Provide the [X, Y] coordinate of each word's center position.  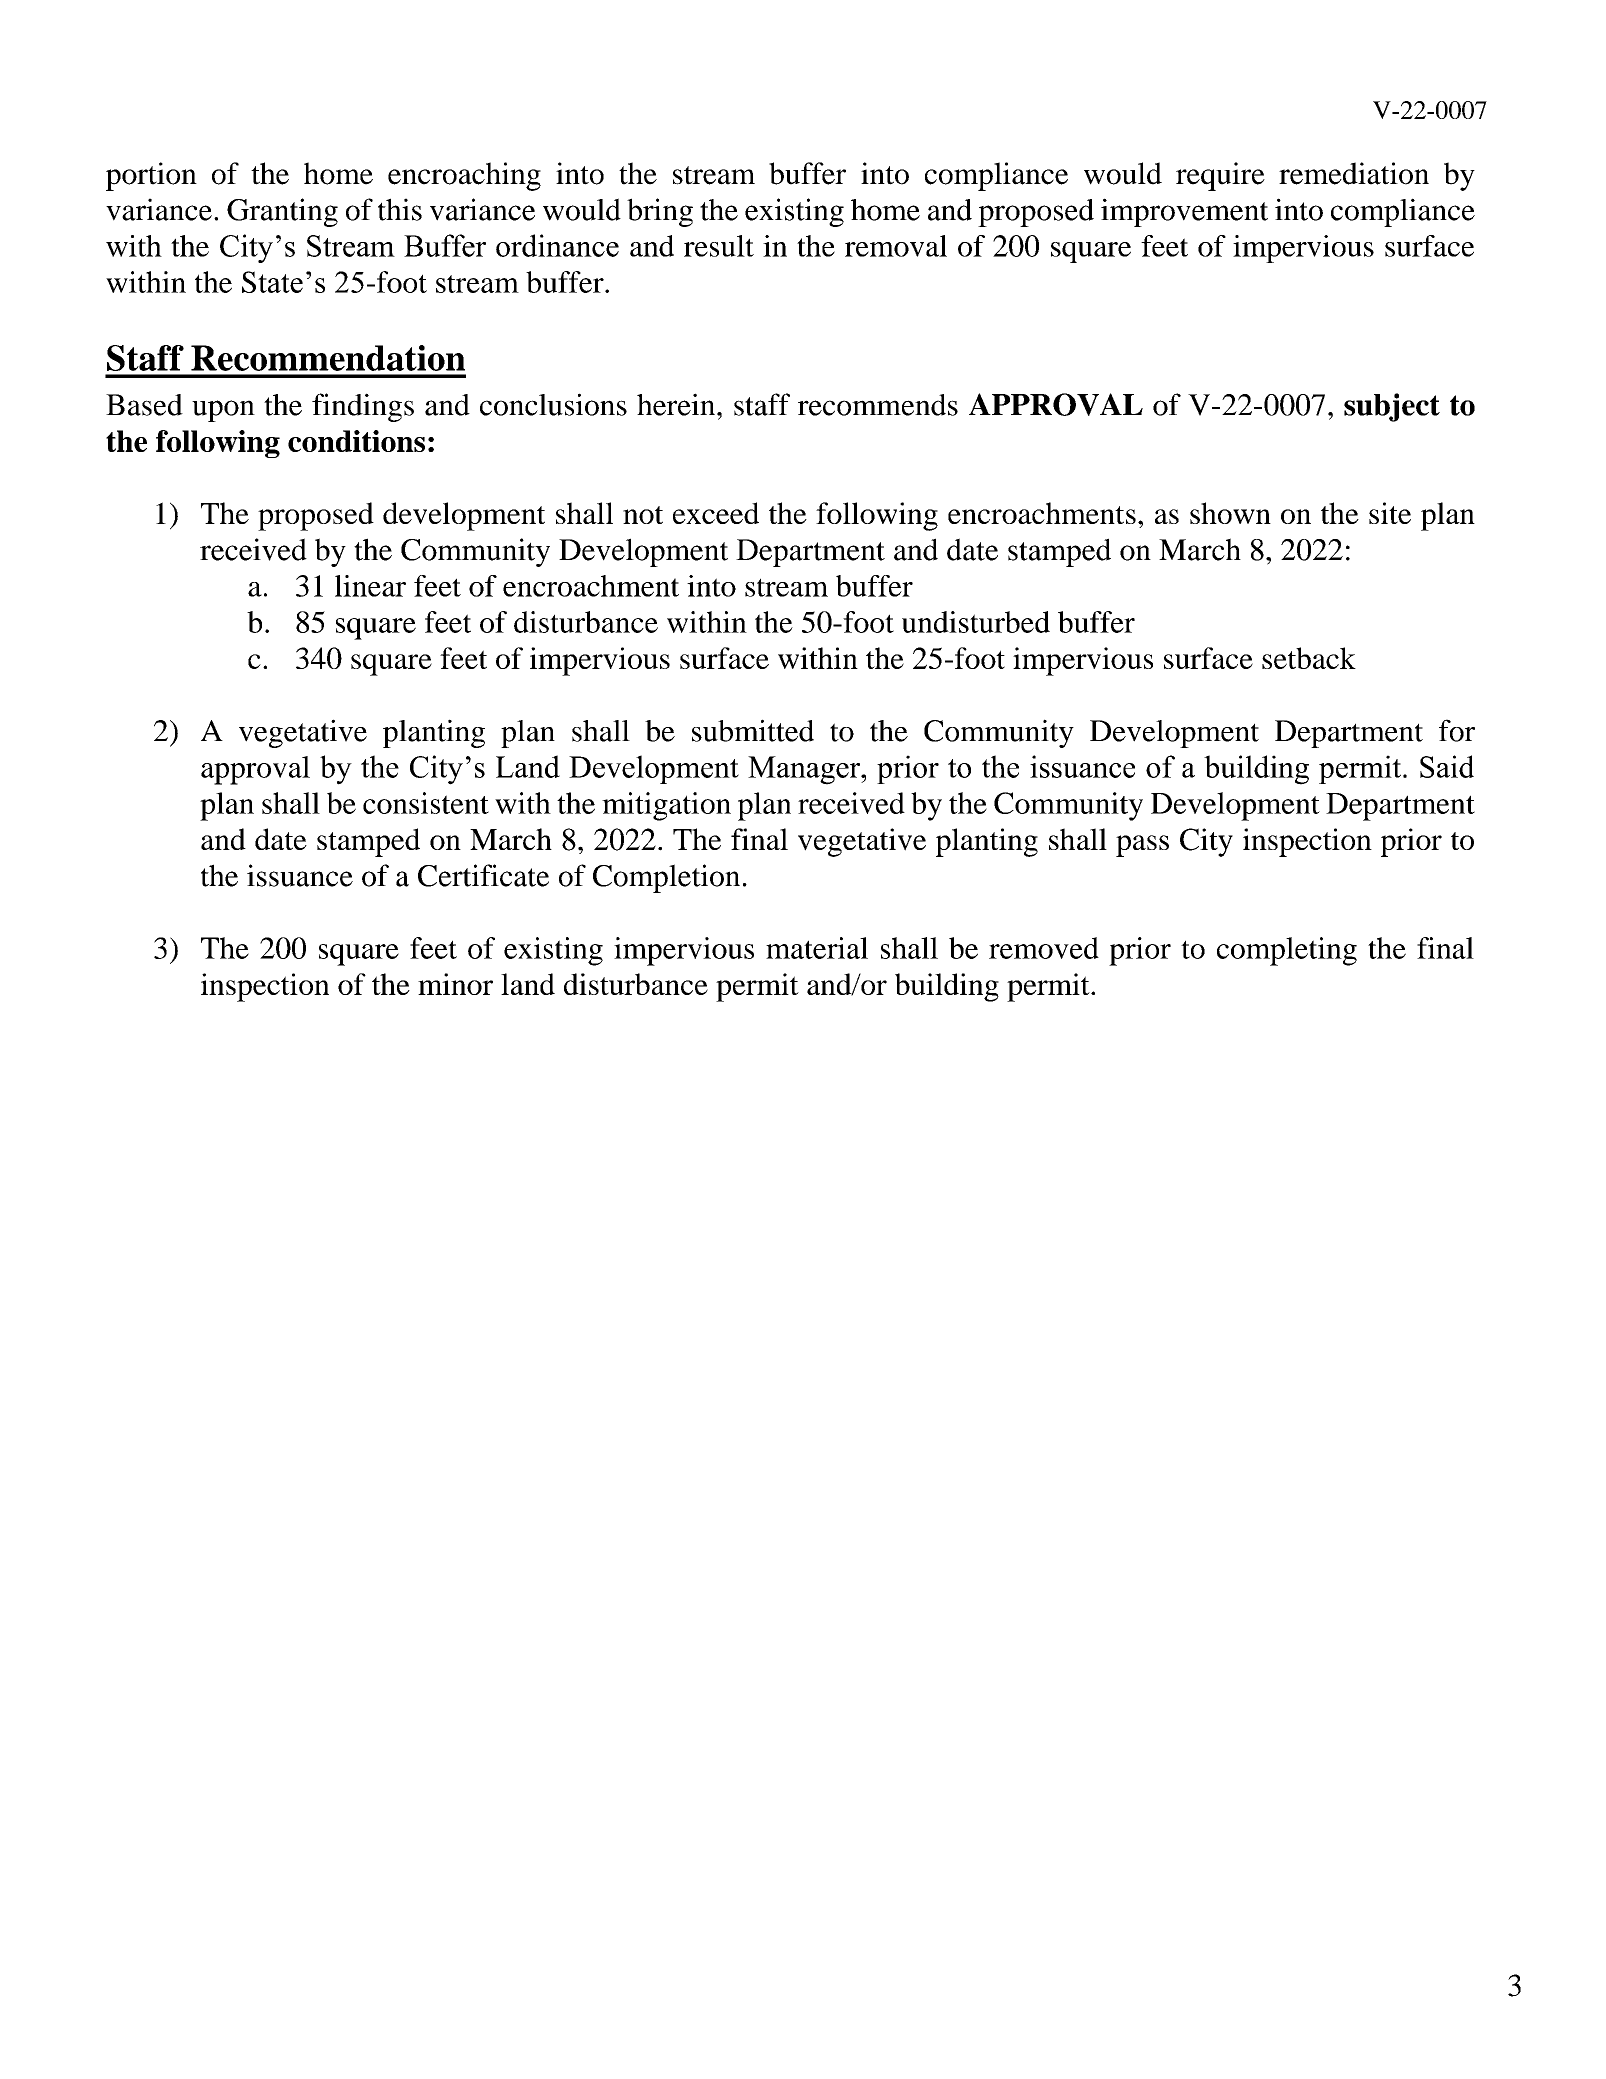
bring [660, 212]
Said [1447, 766]
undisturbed [976, 622]
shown [1230, 513]
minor [455, 984]
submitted [753, 730]
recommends [878, 405]
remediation [1354, 173]
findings [363, 407]
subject [1392, 407]
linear [370, 586]
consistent [426, 803]
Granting [282, 212]
